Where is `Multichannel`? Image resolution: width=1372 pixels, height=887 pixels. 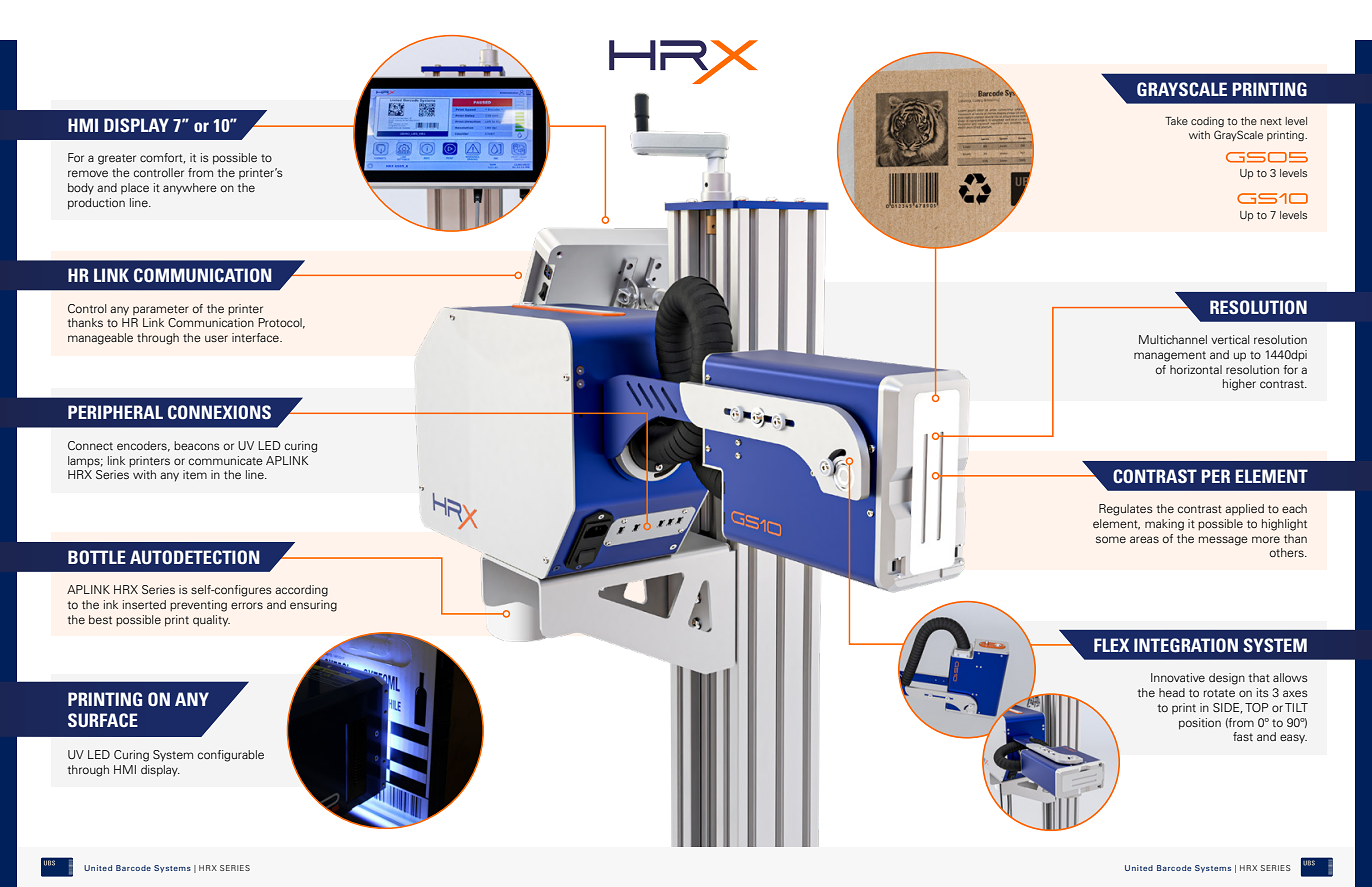 Multichannel is located at coordinates (1173, 339).
